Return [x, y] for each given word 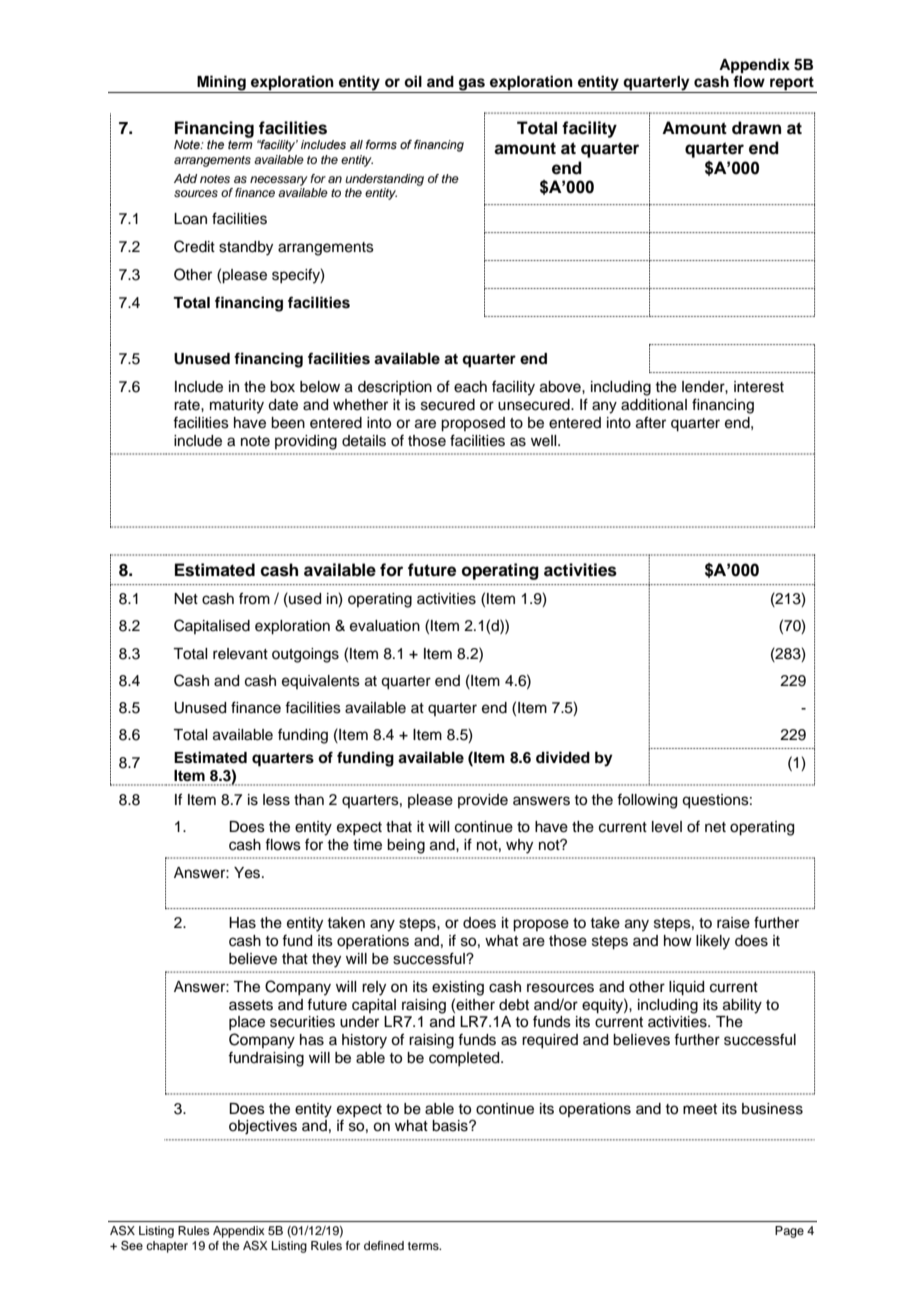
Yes [248, 873]
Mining [221, 84]
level [667, 827]
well [545, 441]
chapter [167, 1247]
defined [384, 1245]
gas [472, 85]
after [651, 422]
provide [483, 801]
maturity [237, 406]
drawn [756, 128]
